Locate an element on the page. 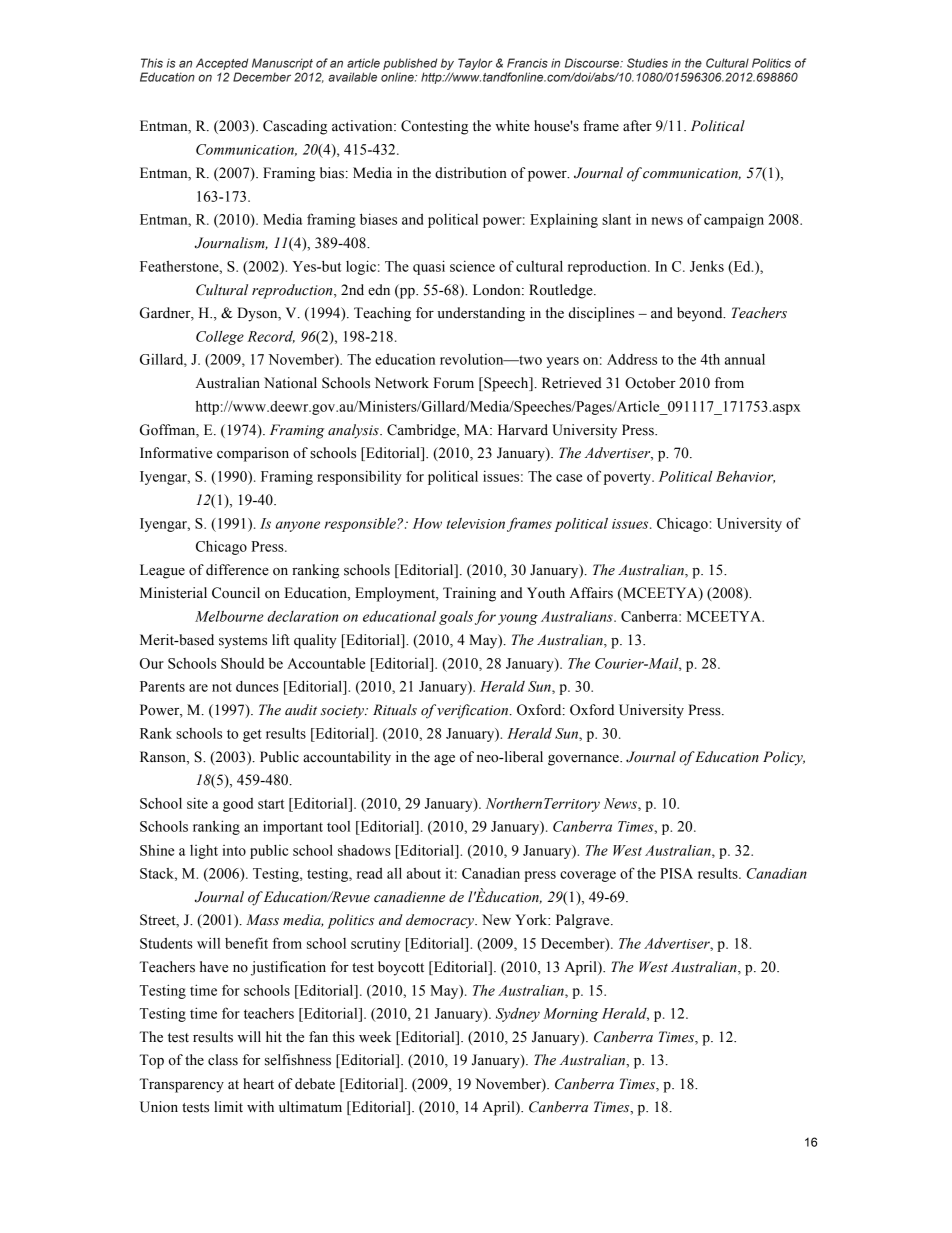 The width and height of the document is (952, 1233). Training is located at coordinates (469, 594).
